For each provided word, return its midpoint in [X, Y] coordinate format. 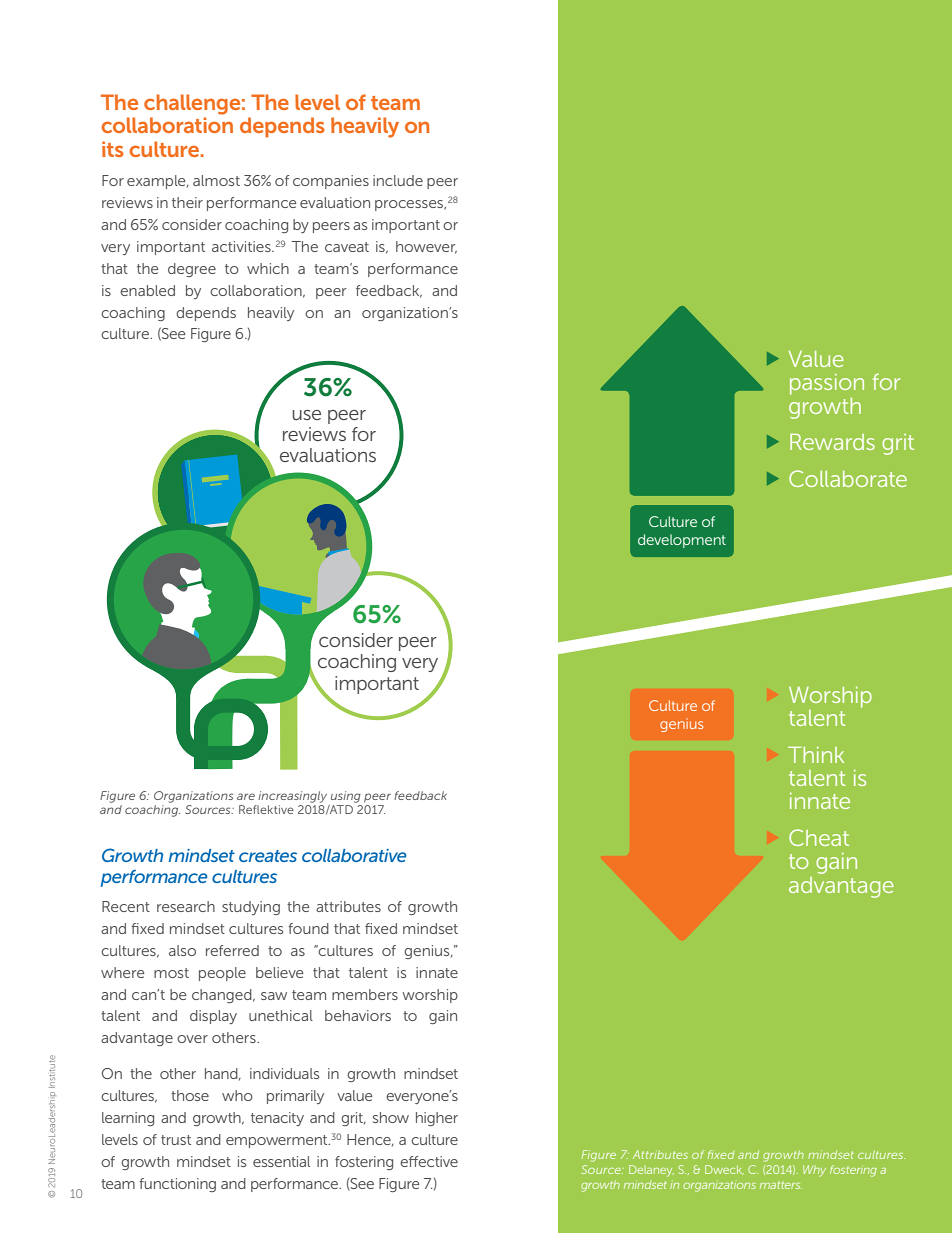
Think [816, 755]
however [426, 247]
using [346, 797]
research [186, 906]
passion [827, 384]
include [398, 180]
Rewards [832, 442]
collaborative [354, 855]
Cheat [819, 837]
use [306, 415]
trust [176, 1140]
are [246, 796]
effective [429, 1161]
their [187, 202]
